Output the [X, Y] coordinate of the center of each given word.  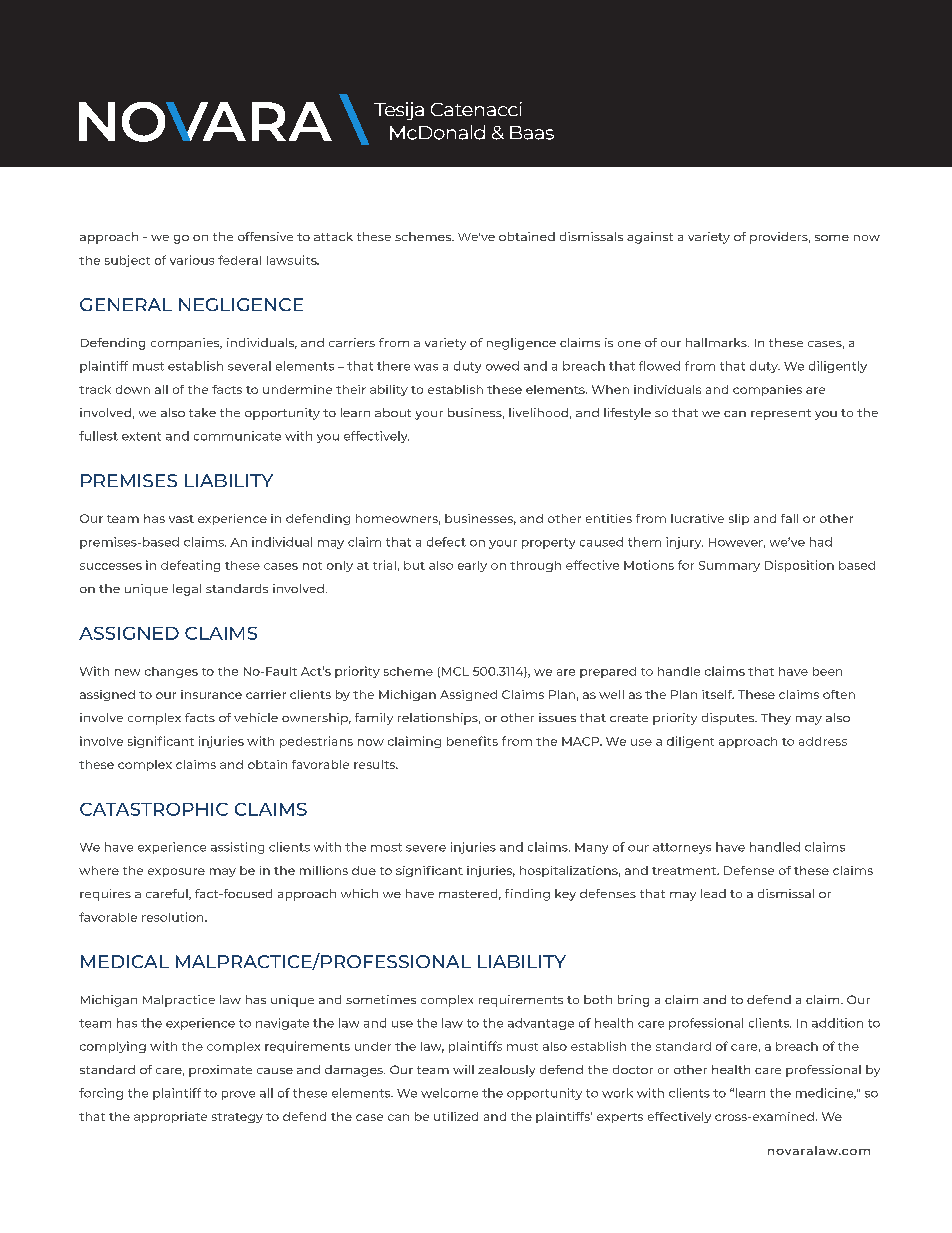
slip [739, 519]
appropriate [170, 1117]
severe [426, 848]
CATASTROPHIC [154, 809]
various [192, 260]
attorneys [682, 848]
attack [333, 236]
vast [181, 519]
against [650, 238]
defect [446, 542]
